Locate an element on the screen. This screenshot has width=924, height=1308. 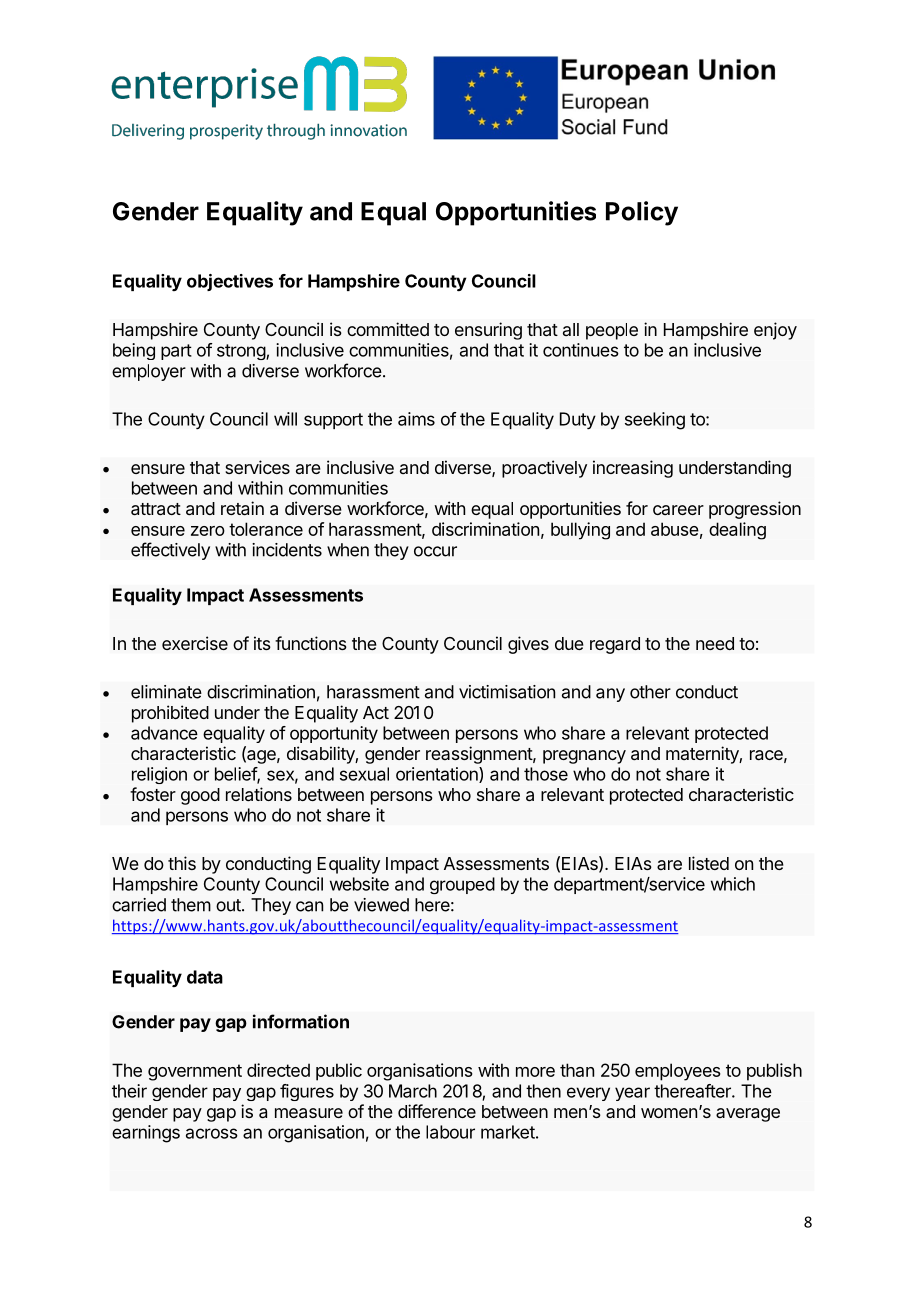
Policy is located at coordinates (642, 213).
